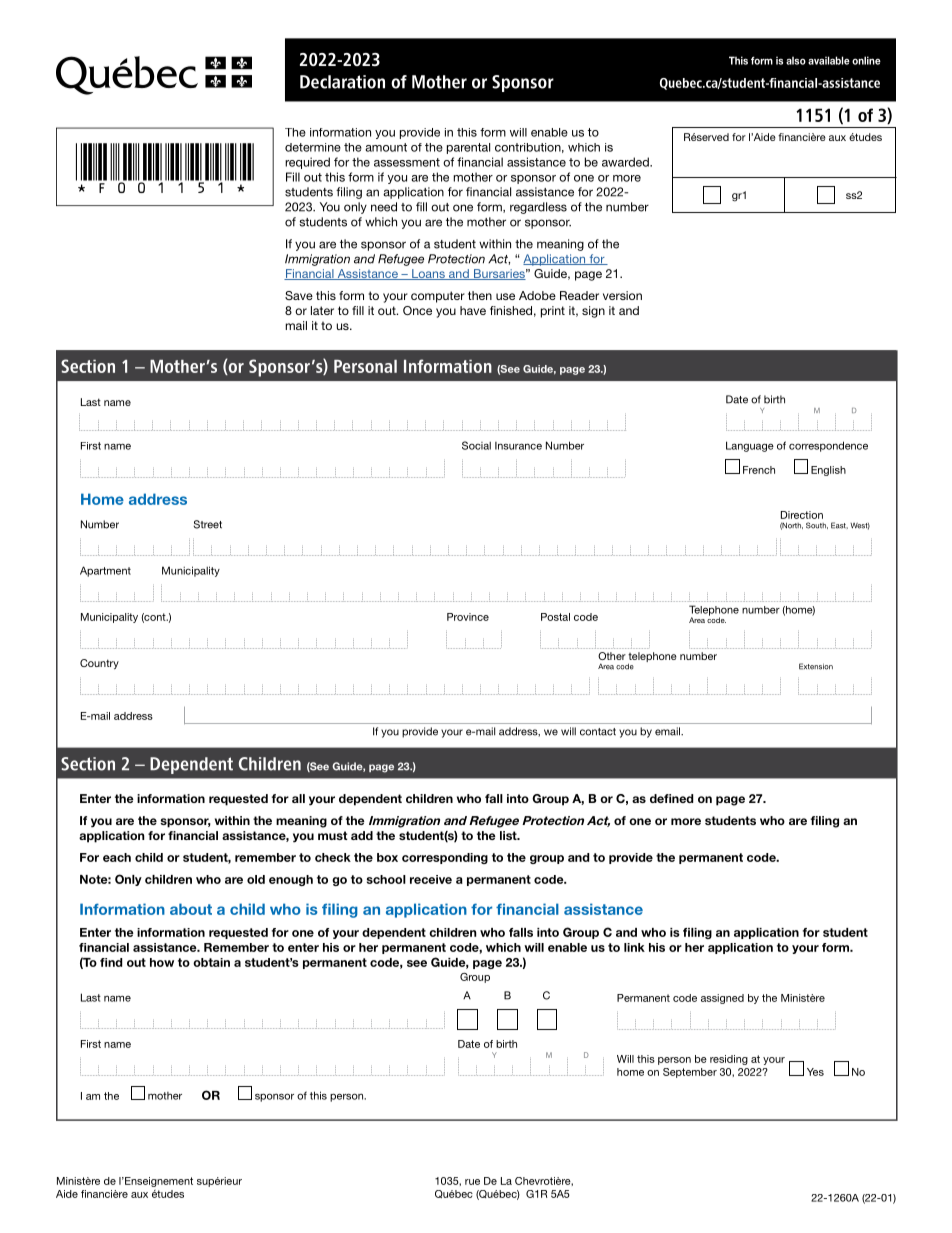 Image resolution: width=952 pixels, height=1233 pixels. Describe the element at coordinates (99, 664) in the document. I see `Country` at that location.
